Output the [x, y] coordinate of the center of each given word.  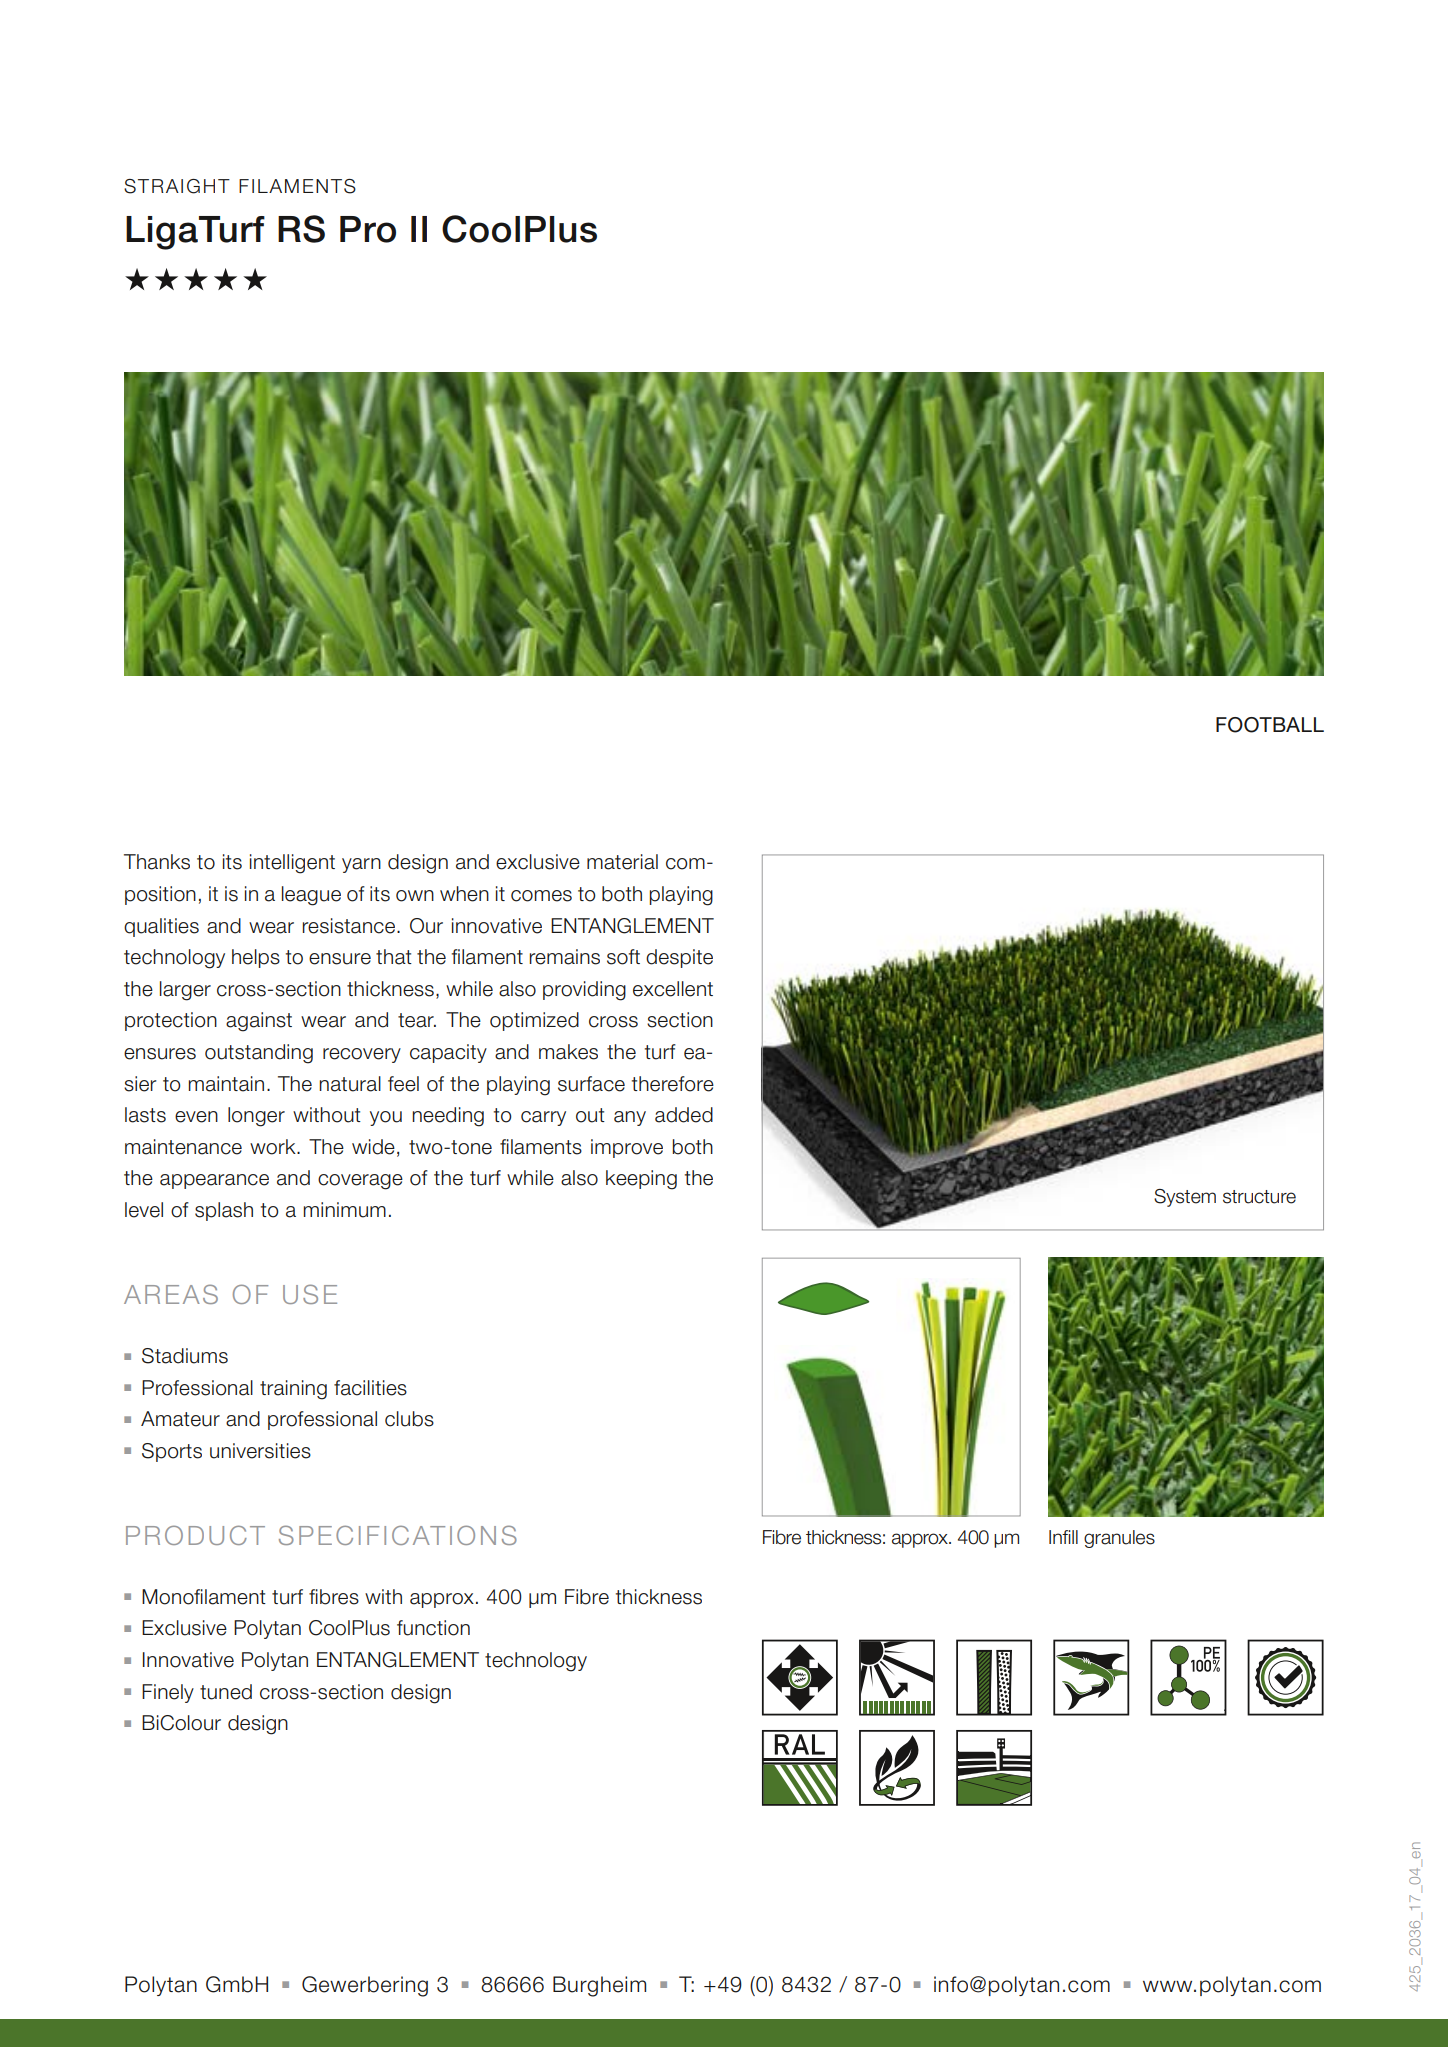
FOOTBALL [1270, 725]
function [433, 1628]
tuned [226, 1692]
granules [1119, 1539]
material [622, 862]
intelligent [292, 864]
